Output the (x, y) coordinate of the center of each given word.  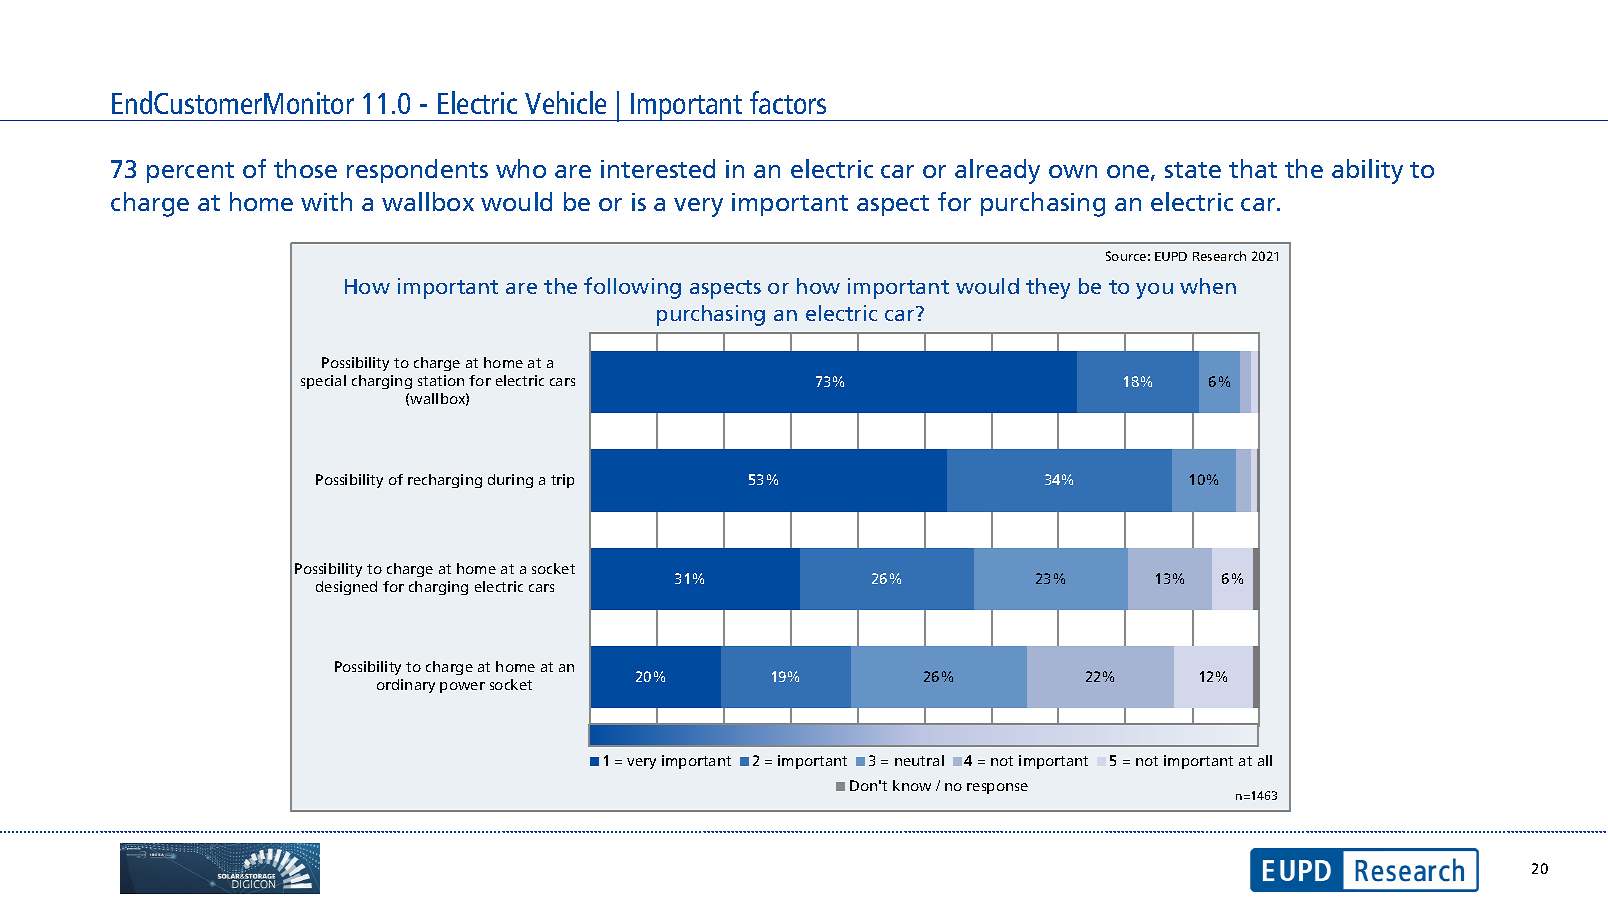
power (462, 687)
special (323, 382)
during (510, 481)
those (305, 168)
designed (346, 588)
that (1253, 168)
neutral (919, 760)
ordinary (406, 686)
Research (1219, 256)
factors (788, 102)
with (326, 201)
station (441, 380)
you (1154, 291)
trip (562, 481)
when (1208, 286)
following (632, 288)
